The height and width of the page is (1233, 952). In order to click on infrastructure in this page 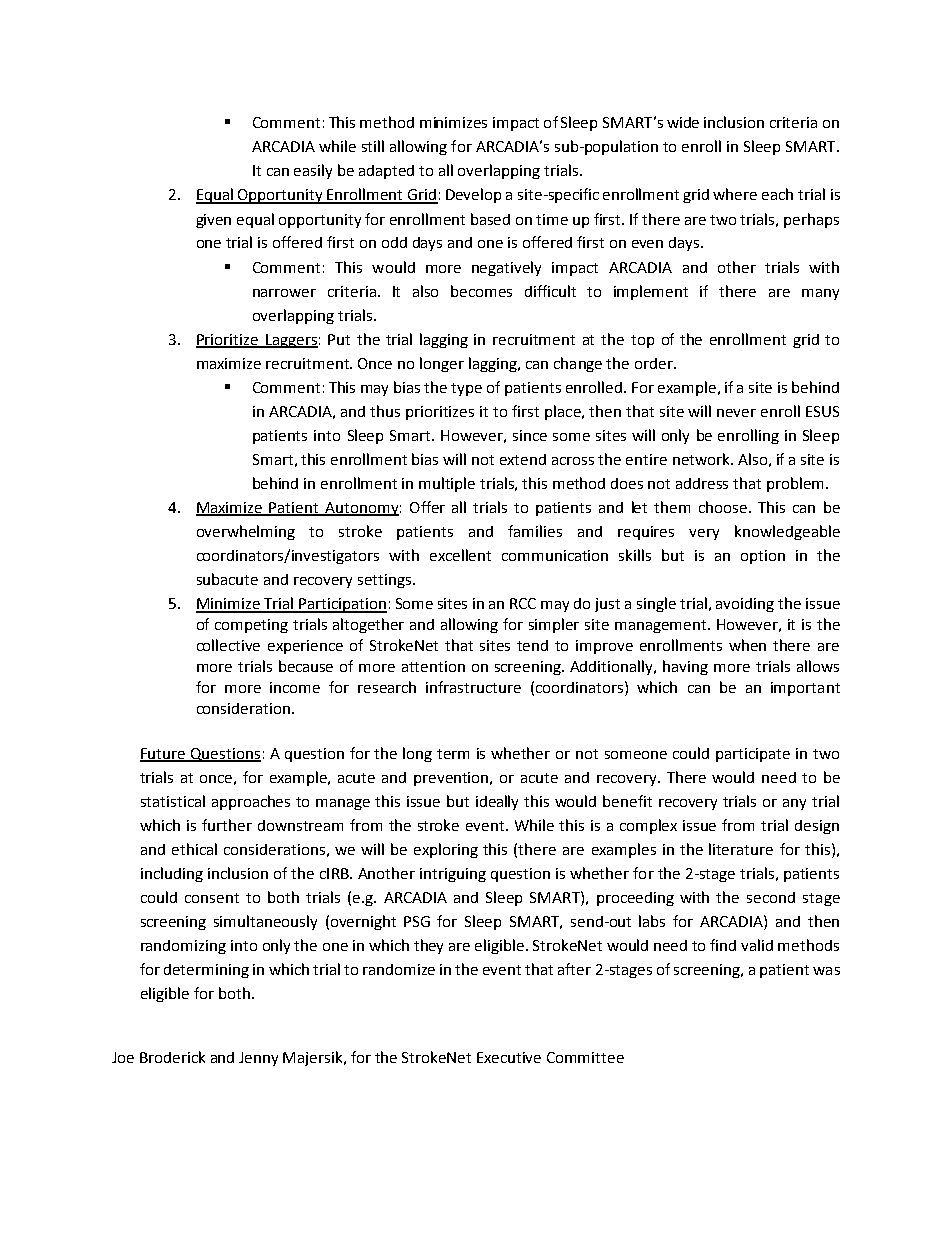, I will do `click(473, 687)`.
